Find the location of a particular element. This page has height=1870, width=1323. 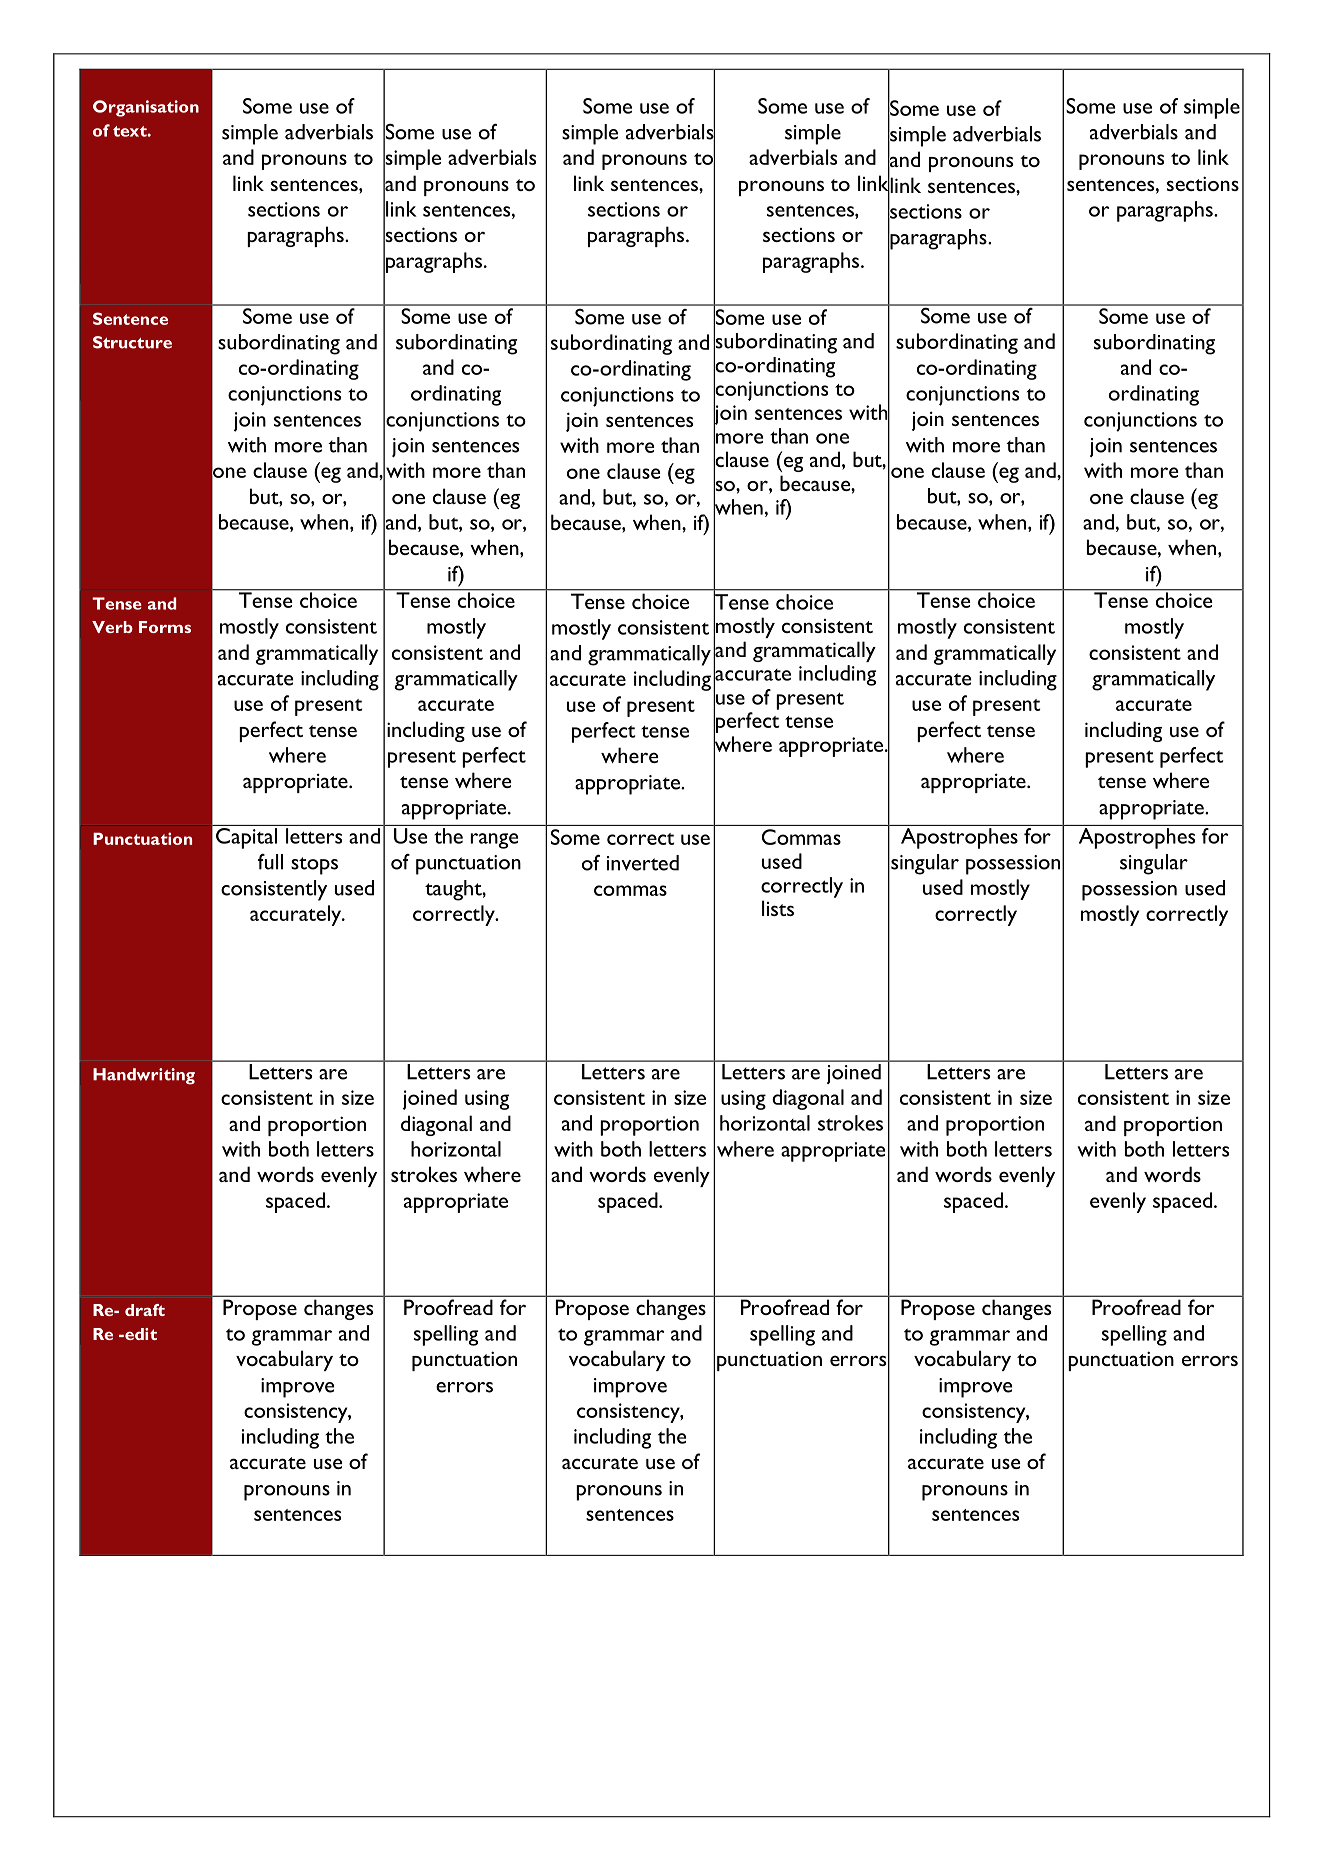

inverted is located at coordinates (643, 863).
